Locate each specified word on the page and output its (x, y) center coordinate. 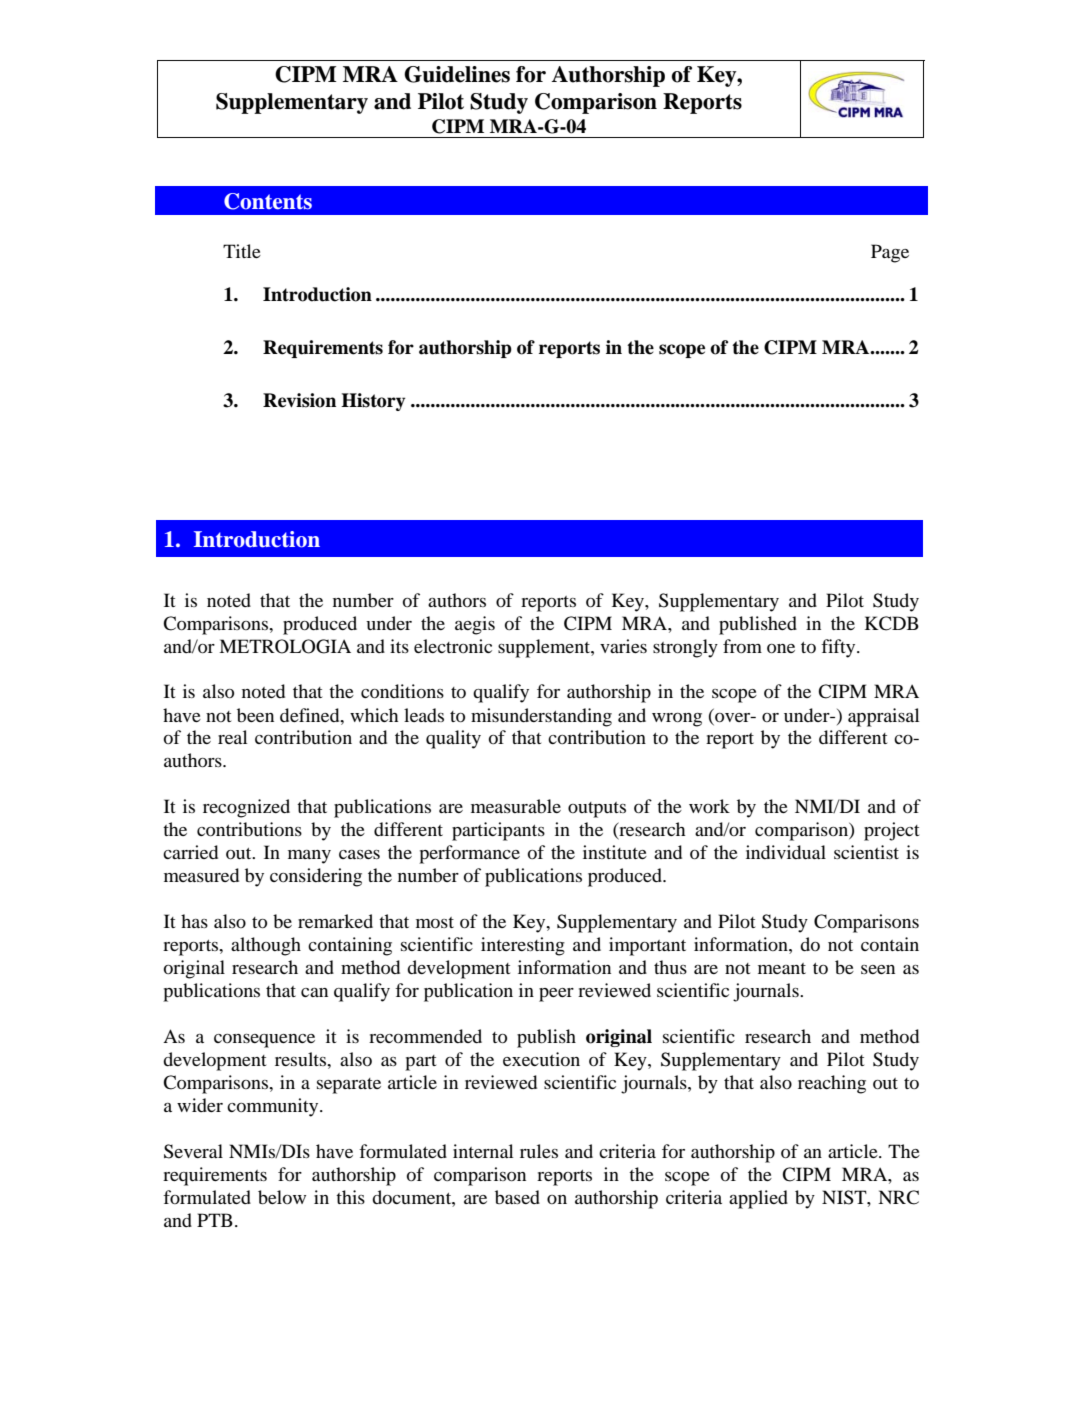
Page (890, 253)
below (282, 1197)
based (517, 1197)
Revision (299, 400)
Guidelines (457, 74)
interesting (523, 946)
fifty (839, 648)
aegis (475, 625)
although (266, 946)
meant (782, 968)
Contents (268, 201)
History (373, 402)
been (255, 715)
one (781, 648)
